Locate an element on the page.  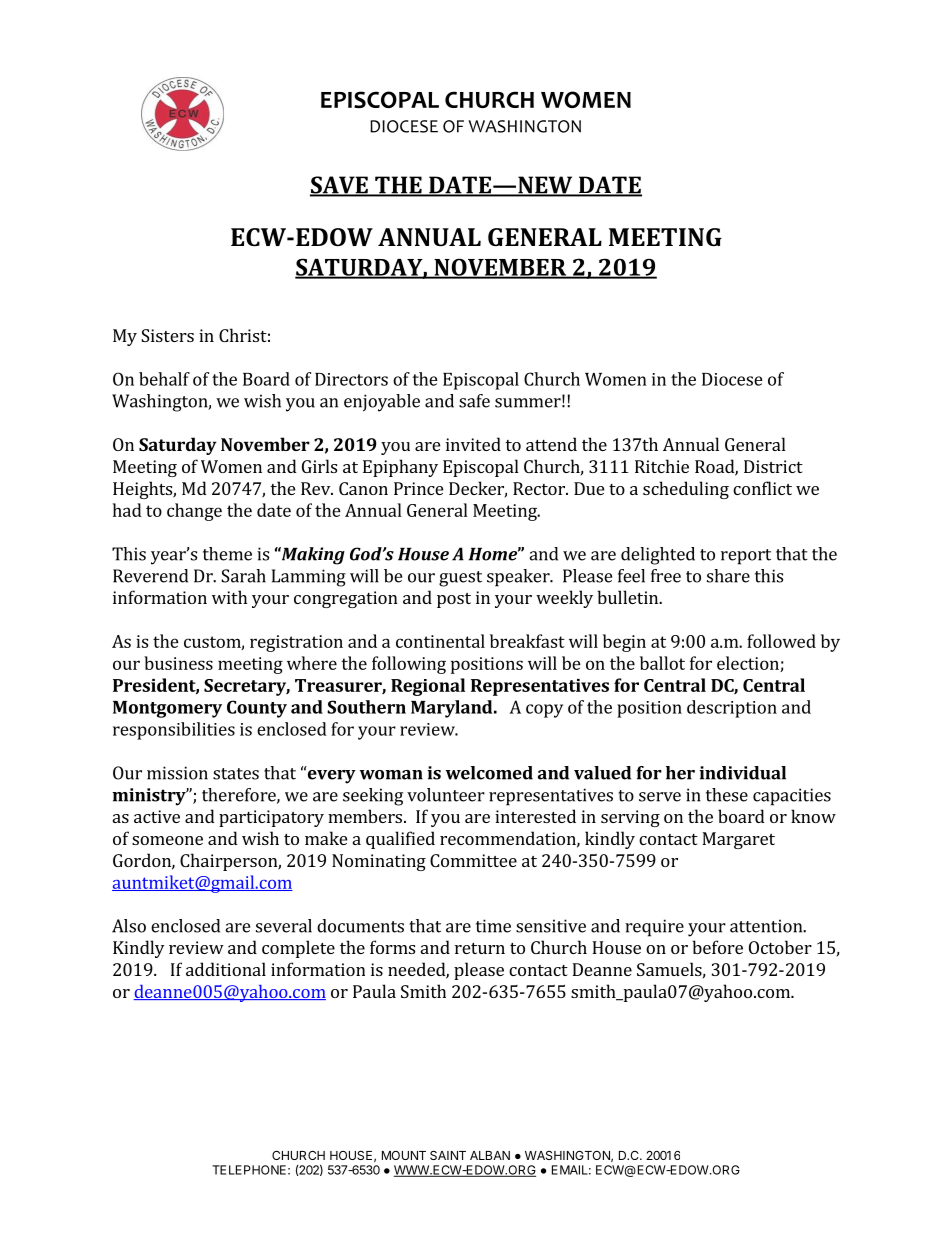
safe is located at coordinates (474, 401).
